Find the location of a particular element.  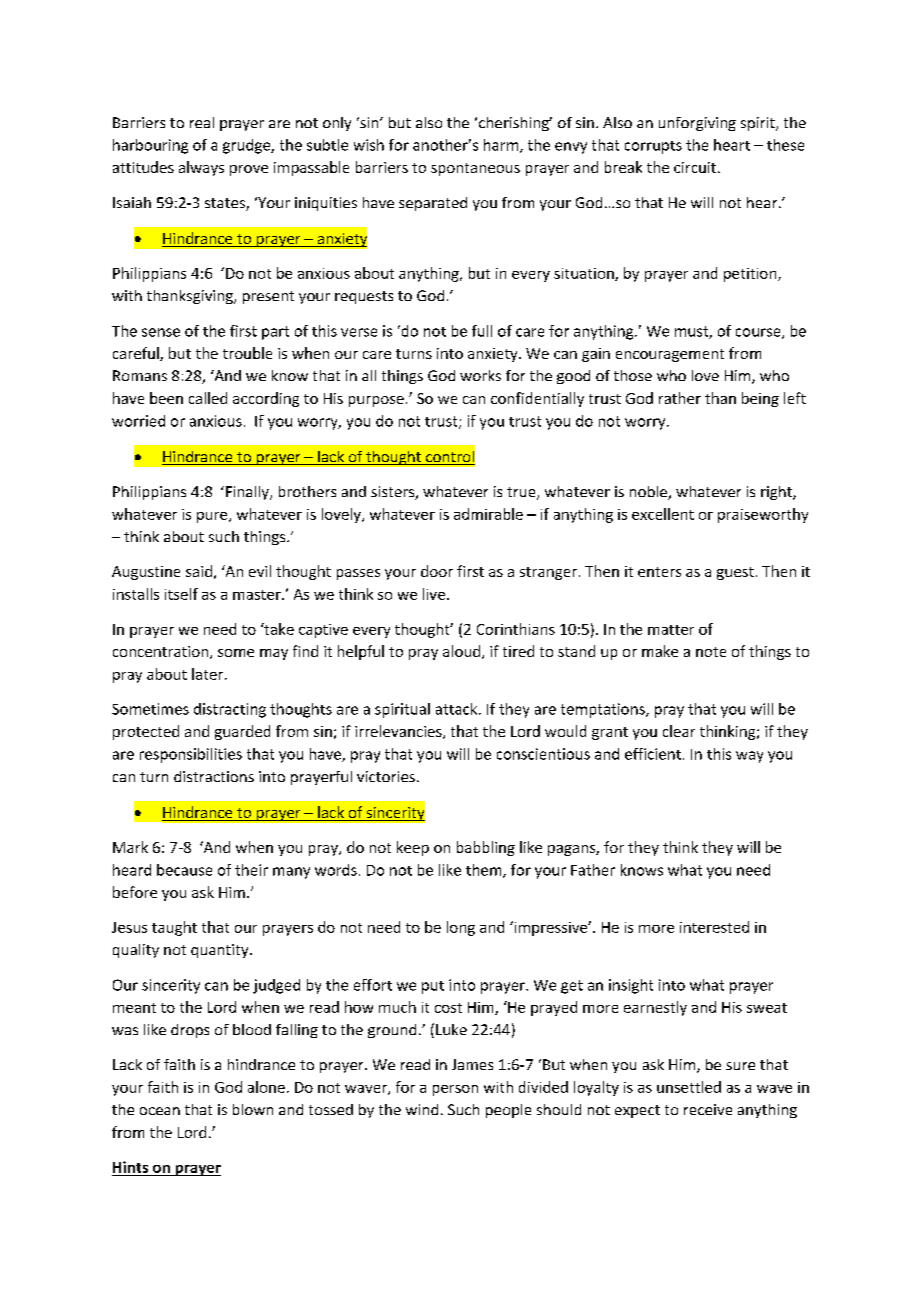

spontaneous is located at coordinates (475, 169).
